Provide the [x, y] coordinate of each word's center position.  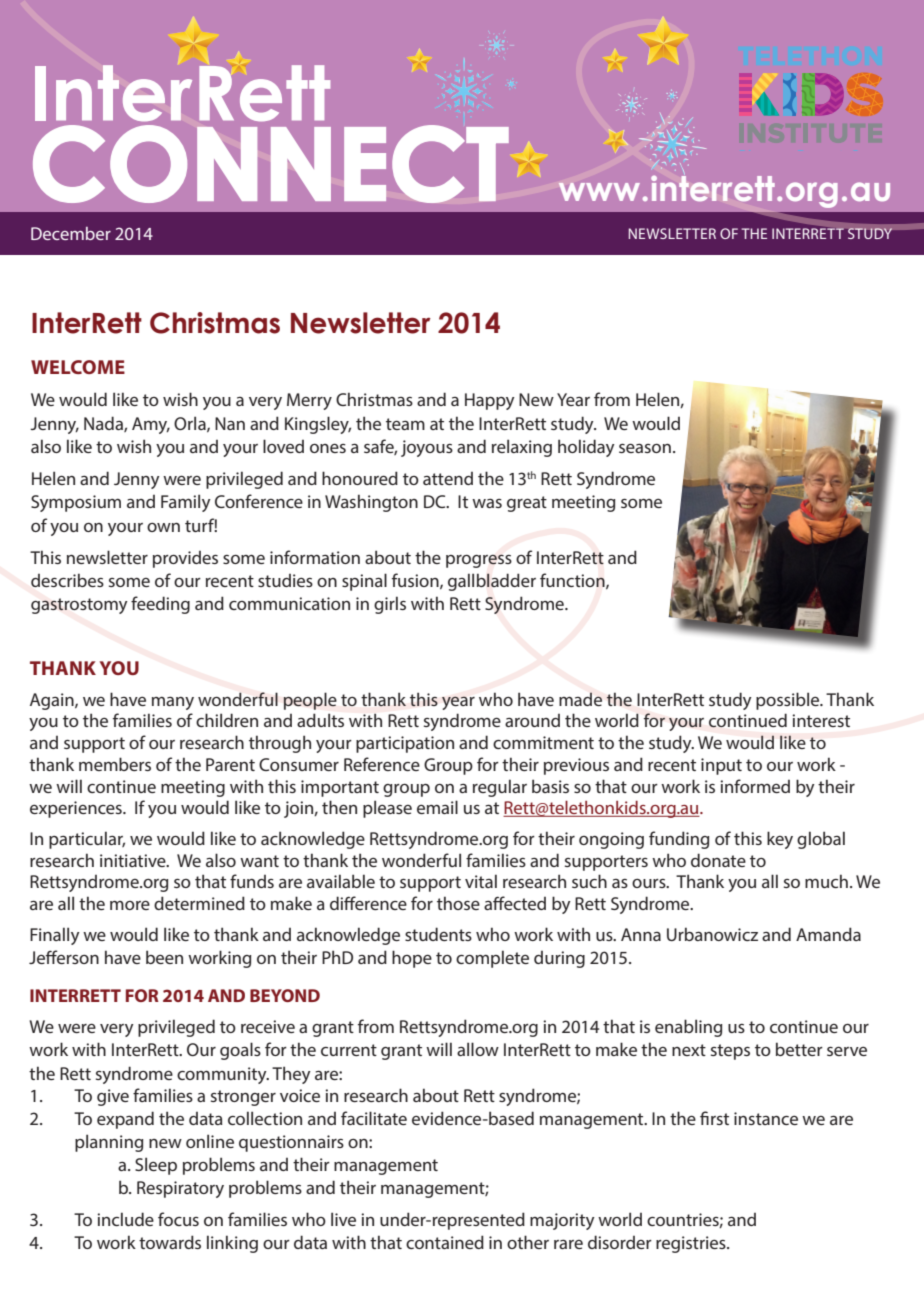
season [645, 448]
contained [445, 1242]
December [71, 233]
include [125, 1219]
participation [405, 744]
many [173, 703]
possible [789, 701]
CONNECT [271, 164]
